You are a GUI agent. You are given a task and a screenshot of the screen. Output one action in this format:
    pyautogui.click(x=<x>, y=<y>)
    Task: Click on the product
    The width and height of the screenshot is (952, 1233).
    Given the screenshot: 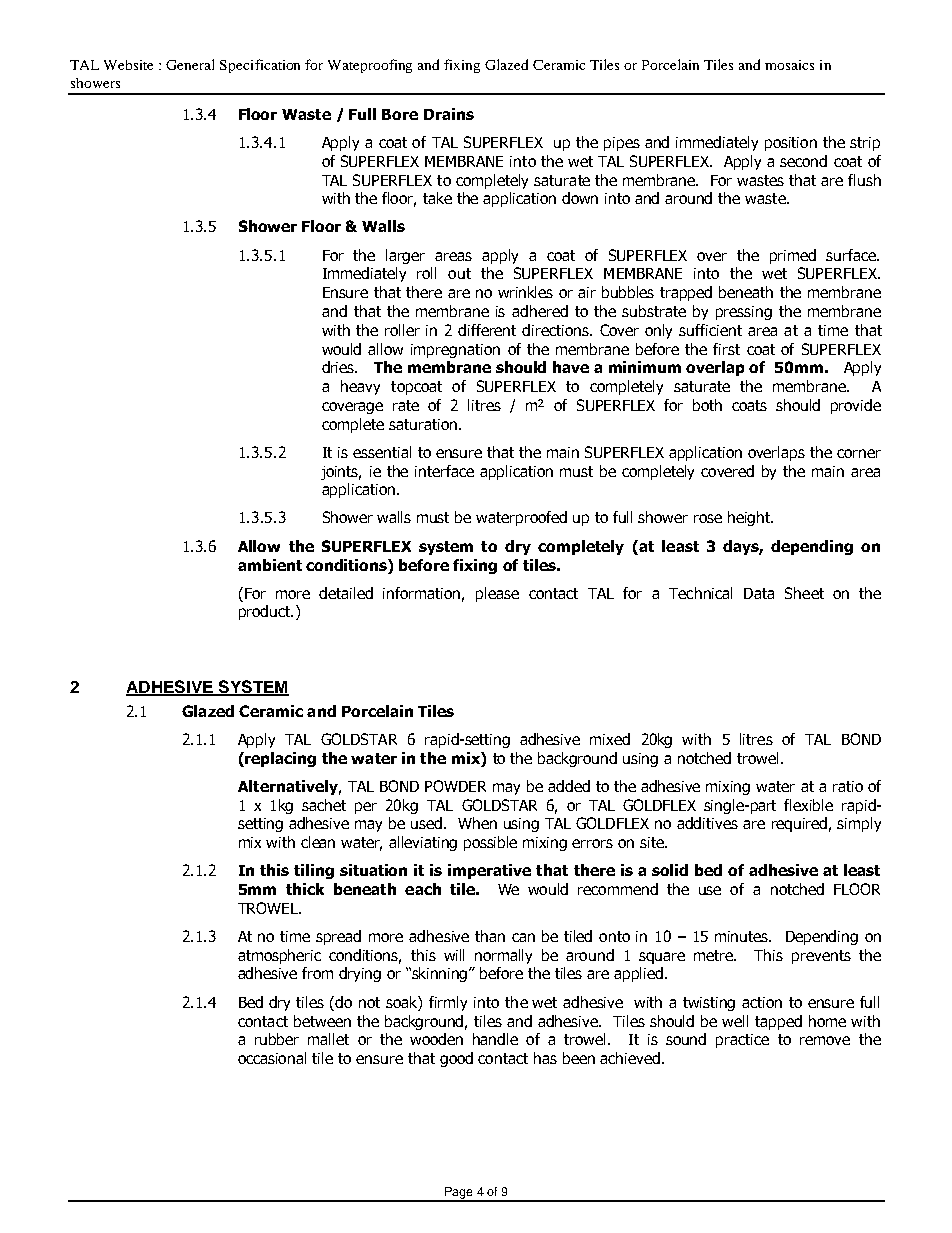 What is the action you would take?
    pyautogui.click(x=266, y=612)
